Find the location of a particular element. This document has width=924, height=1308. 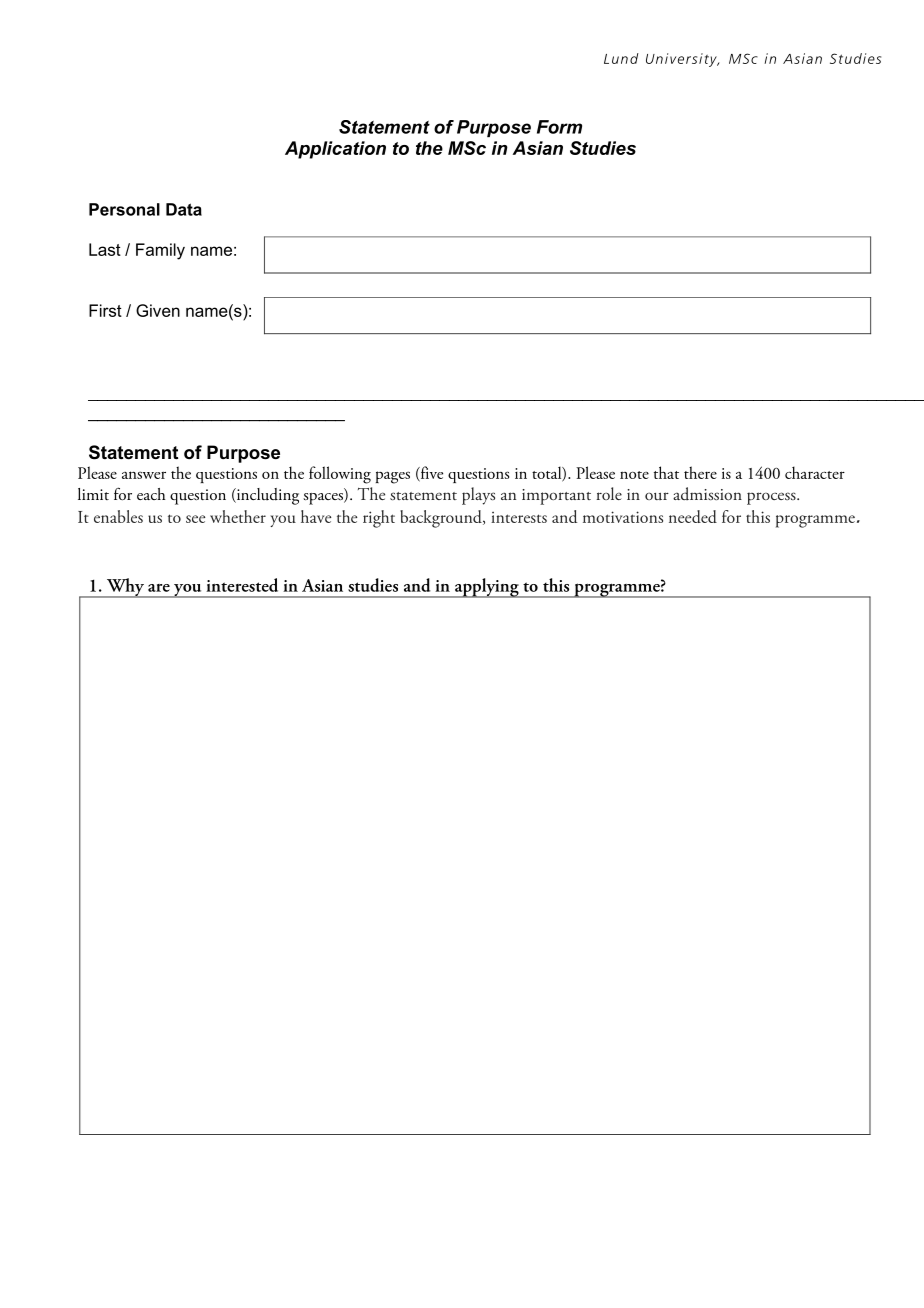

First is located at coordinates (105, 310).
